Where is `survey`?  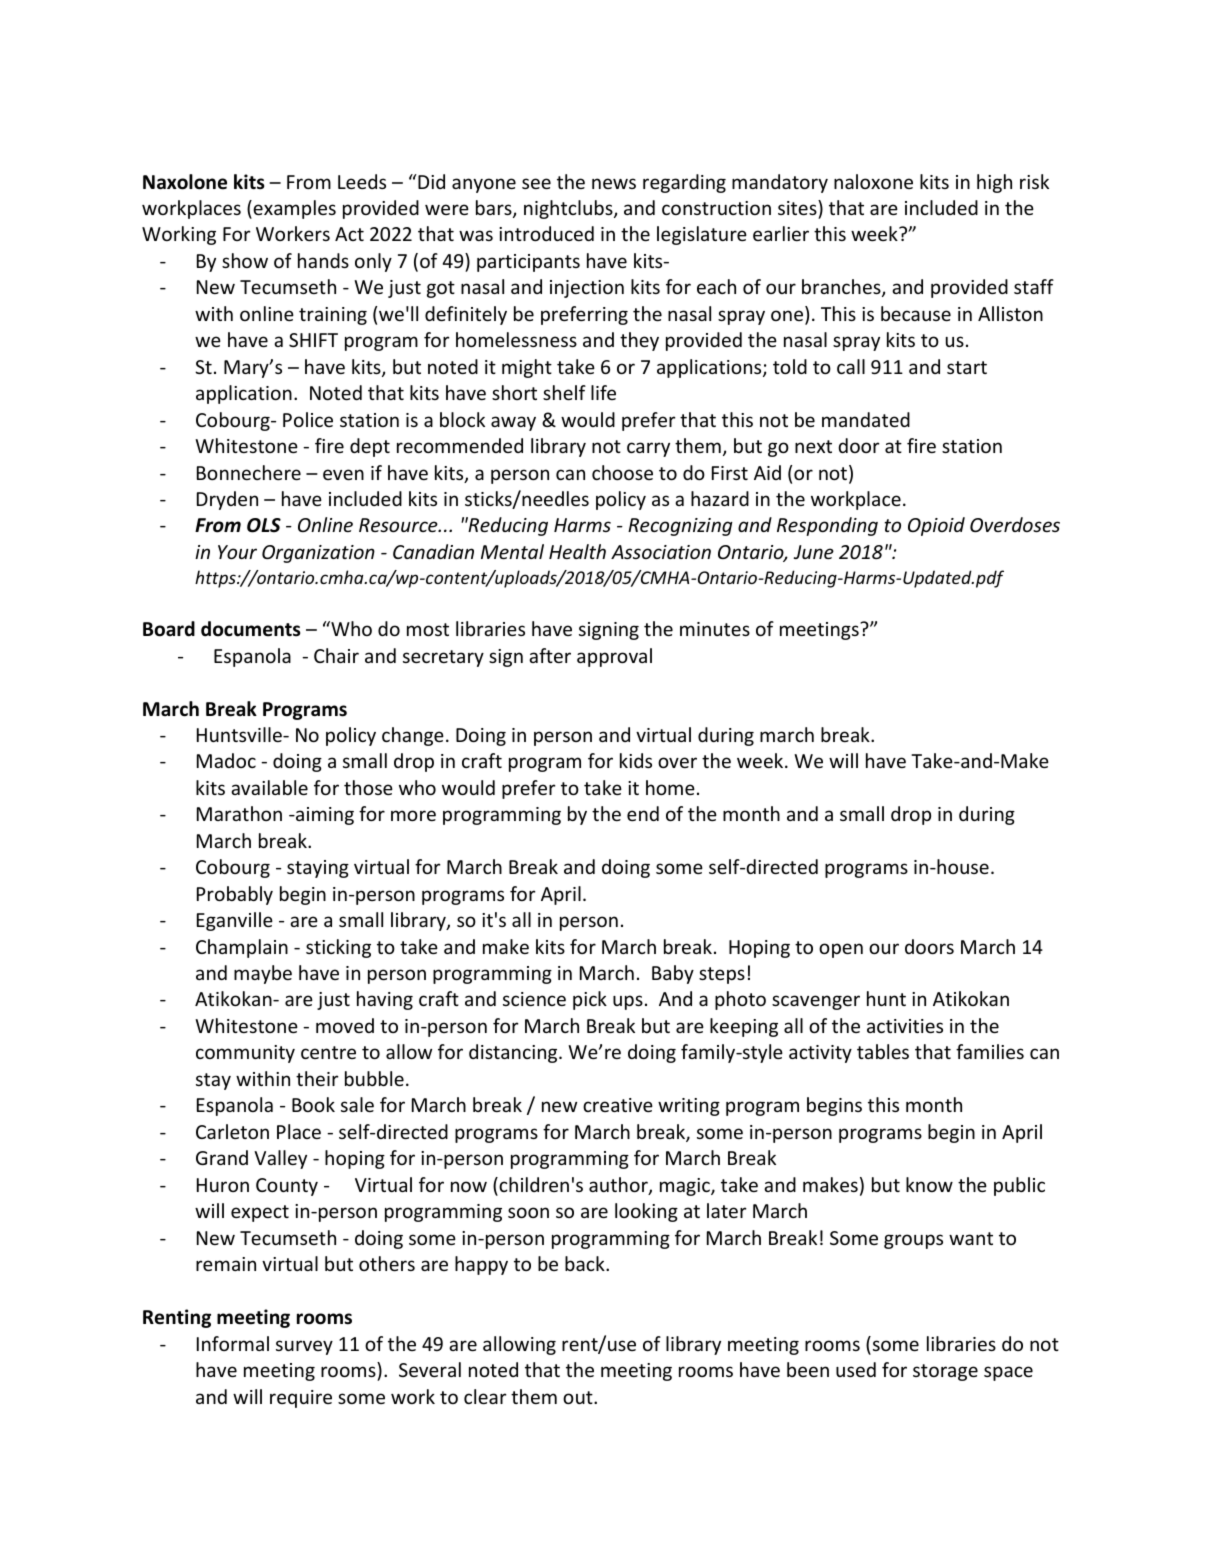
survey is located at coordinates (304, 1347).
